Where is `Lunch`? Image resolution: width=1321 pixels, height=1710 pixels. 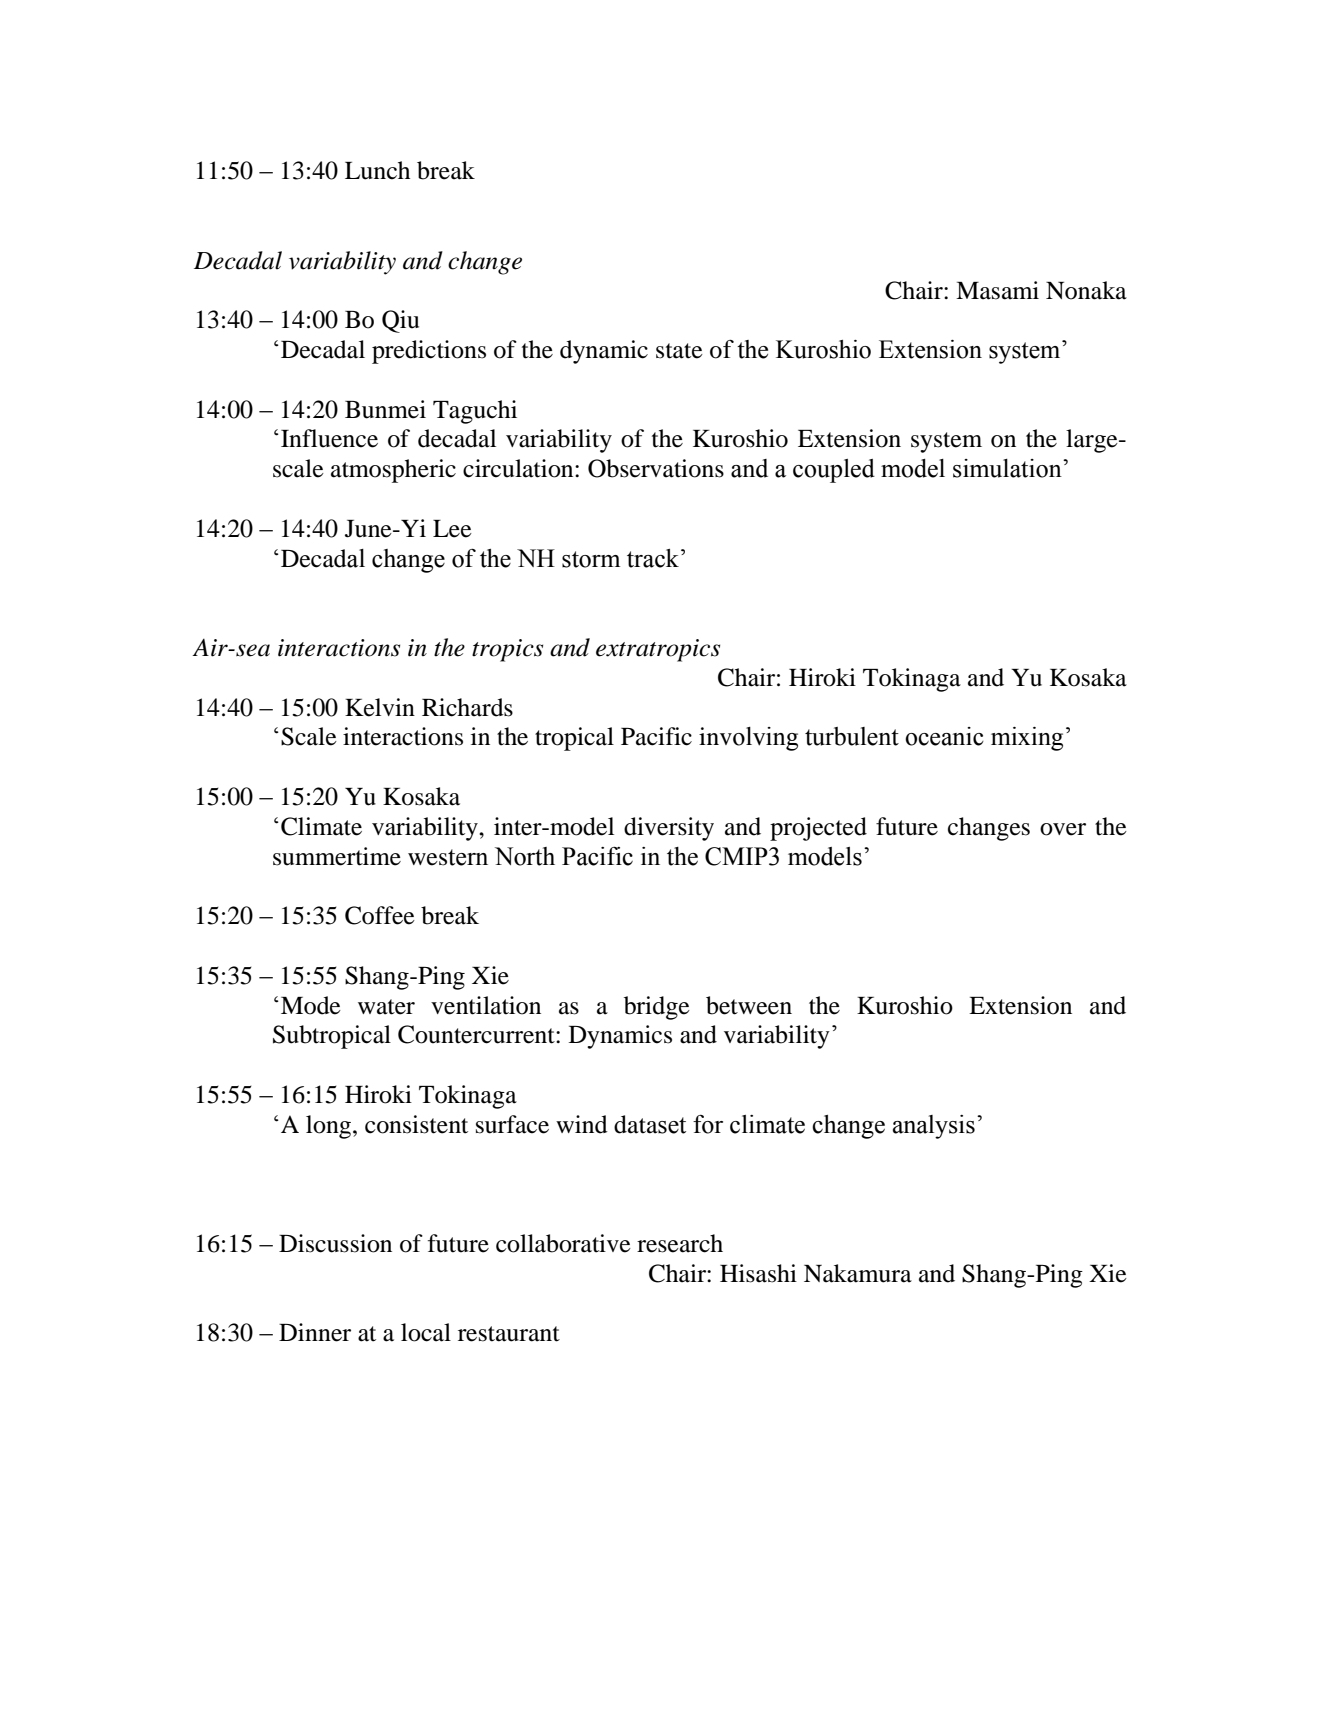
Lunch is located at coordinates (377, 170).
